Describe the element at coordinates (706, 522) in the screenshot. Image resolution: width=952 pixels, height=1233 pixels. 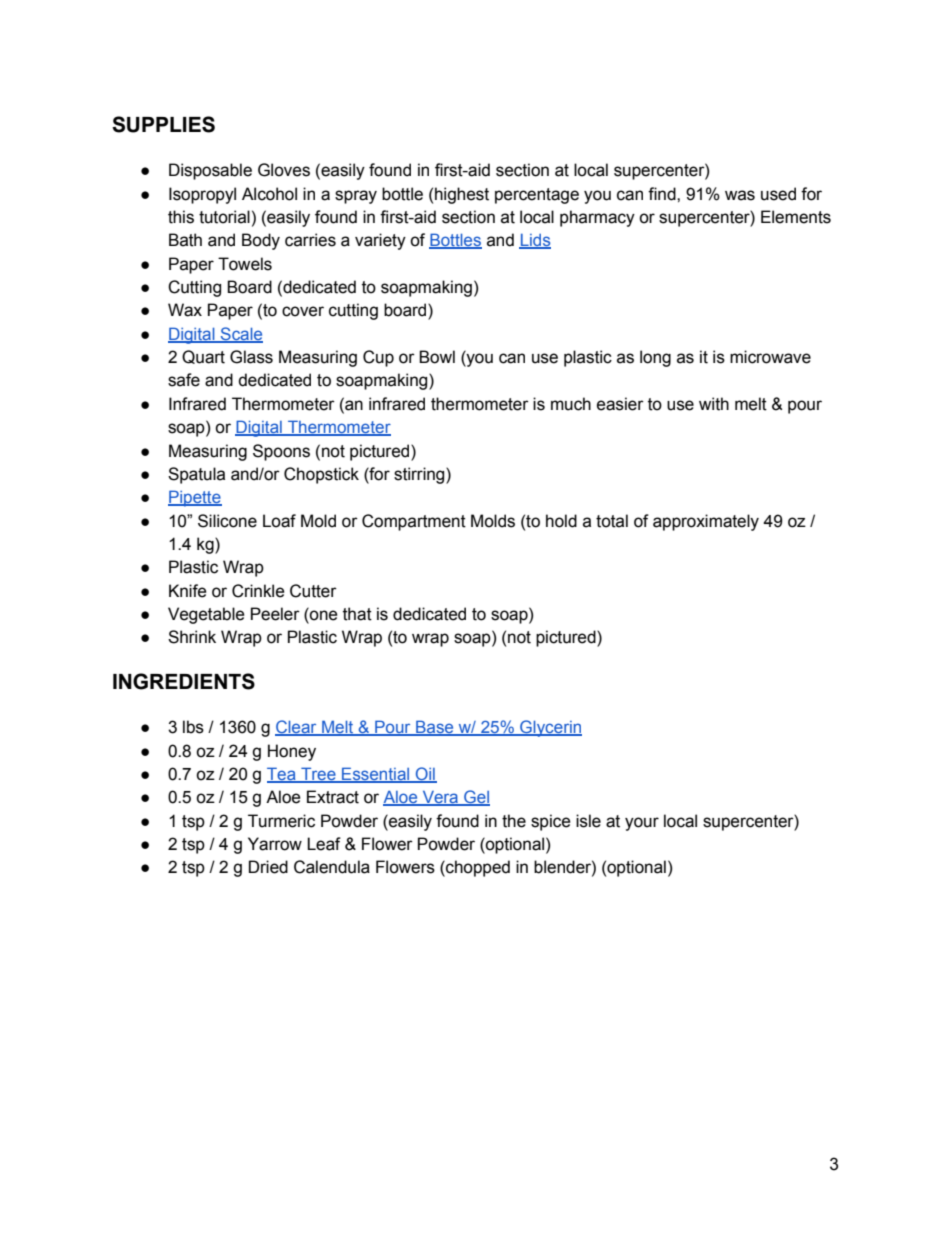
I see `approximately` at that location.
